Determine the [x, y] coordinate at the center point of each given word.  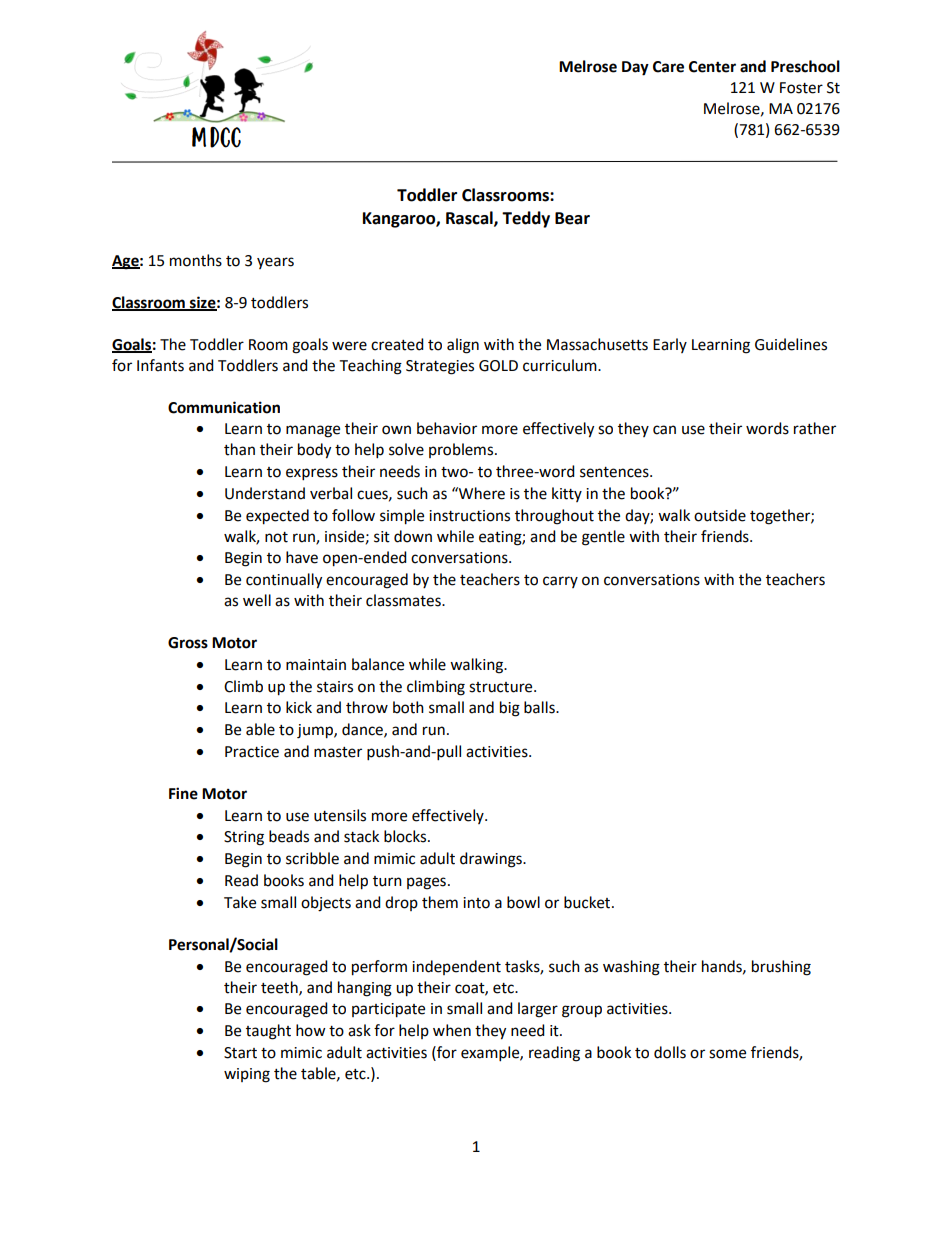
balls [540, 707]
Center [712, 67]
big [510, 709]
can [664, 430]
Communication [224, 407]
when [452, 1030]
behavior [447, 428]
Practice [252, 752]
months [196, 260]
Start [240, 1053]
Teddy [526, 219]
